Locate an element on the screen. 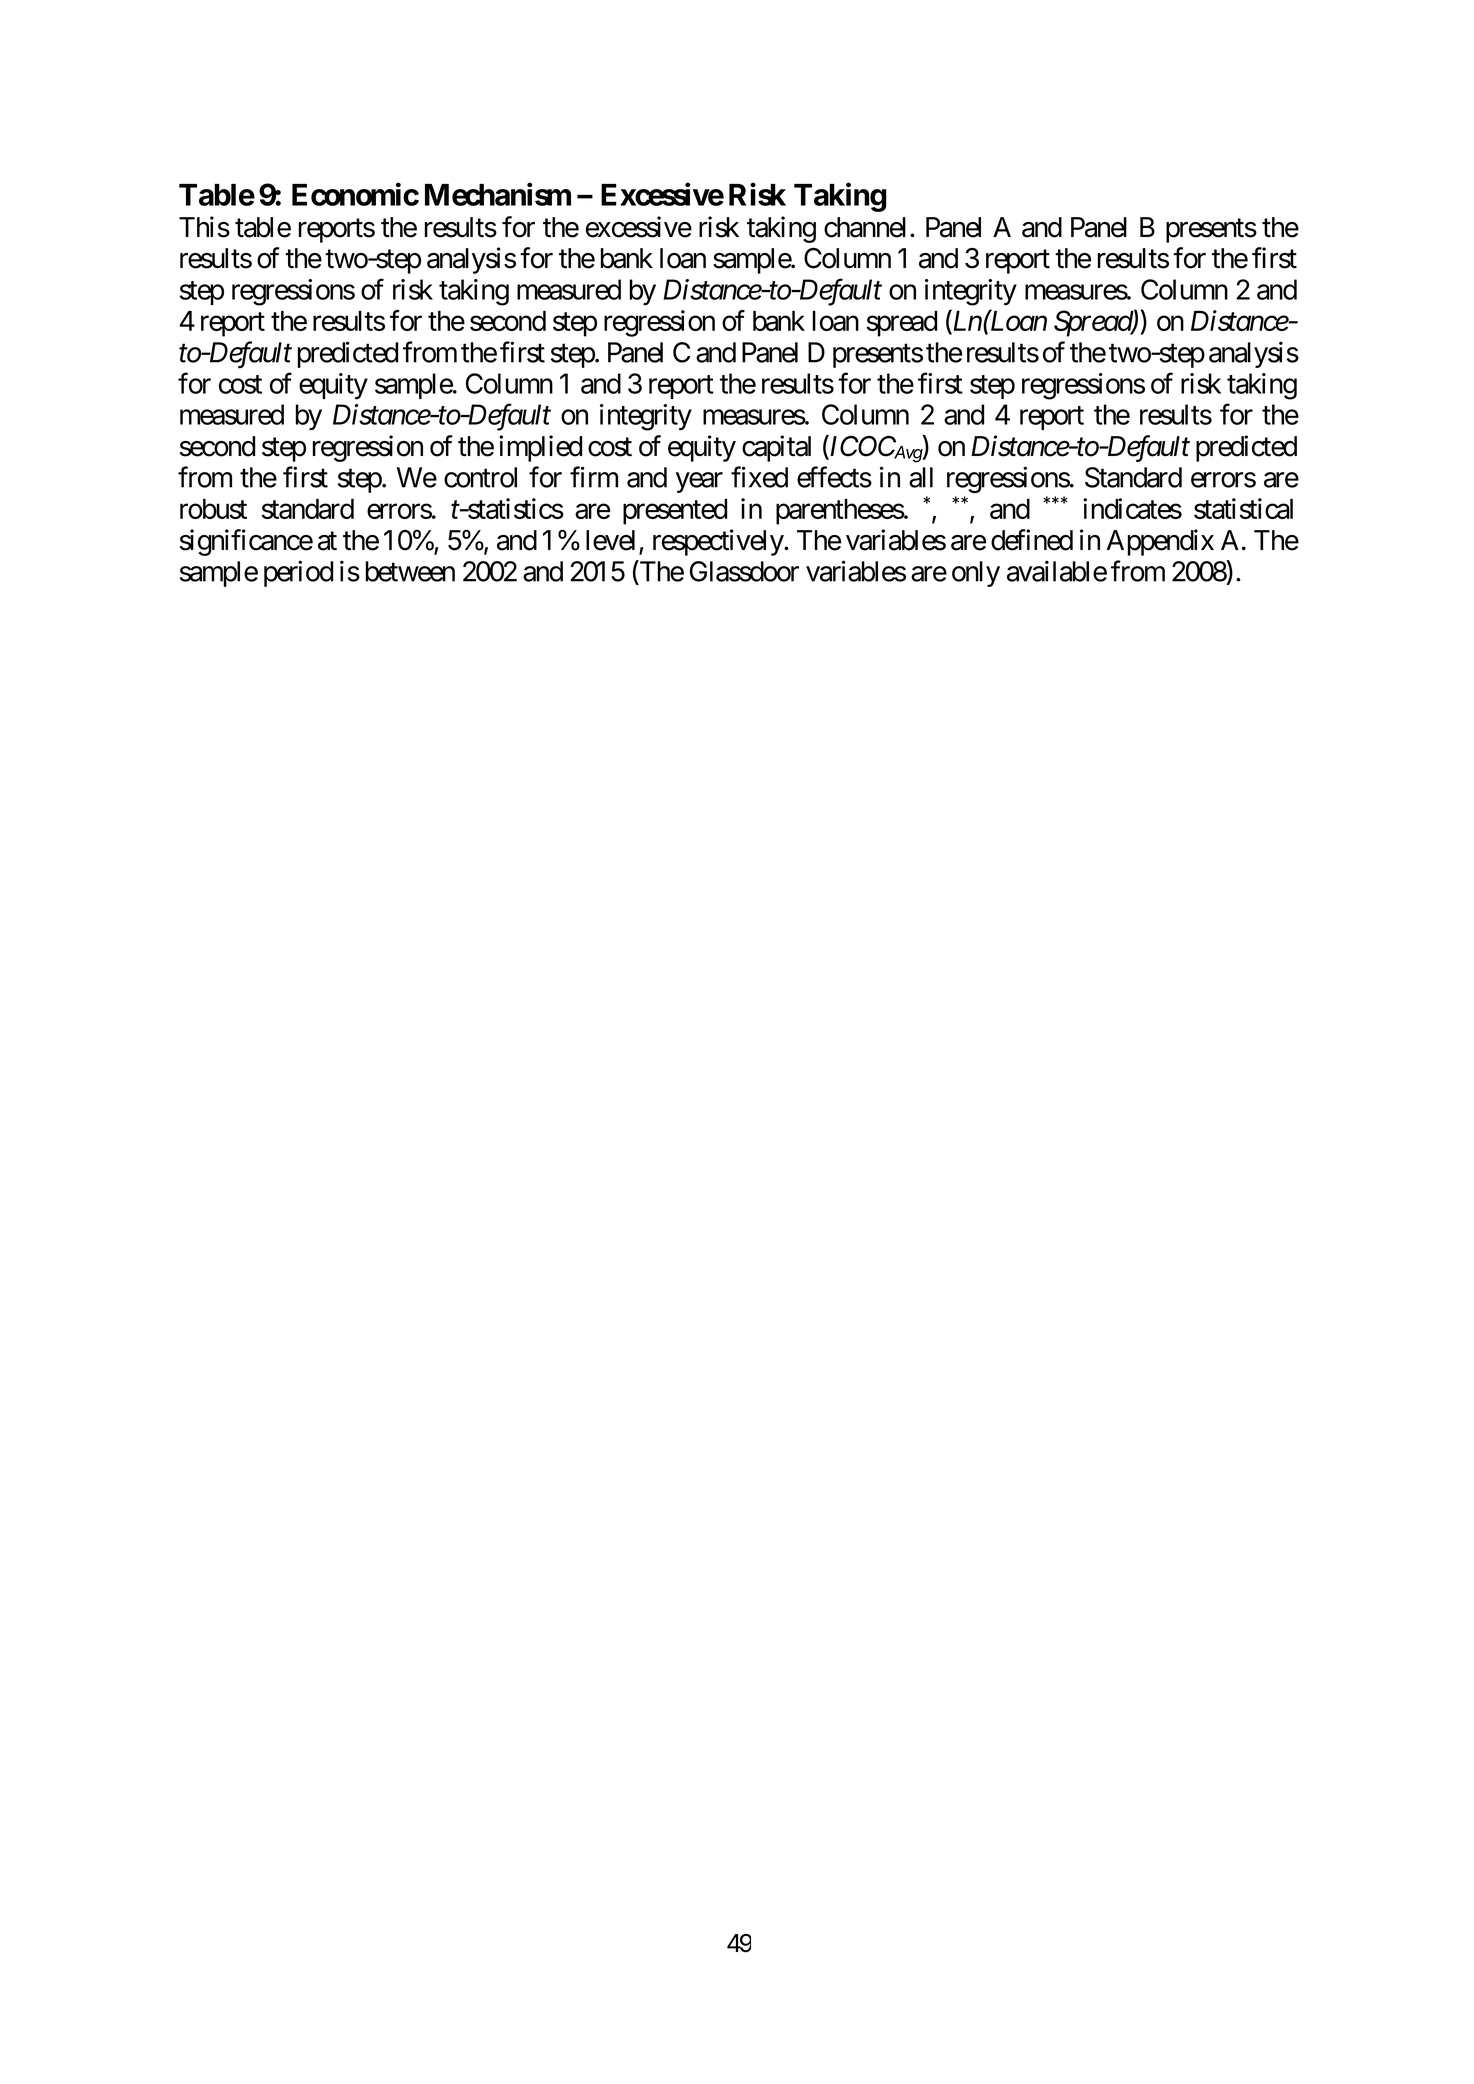 This screenshot has height=2084, width=1474. capital is located at coordinates (776, 448).
